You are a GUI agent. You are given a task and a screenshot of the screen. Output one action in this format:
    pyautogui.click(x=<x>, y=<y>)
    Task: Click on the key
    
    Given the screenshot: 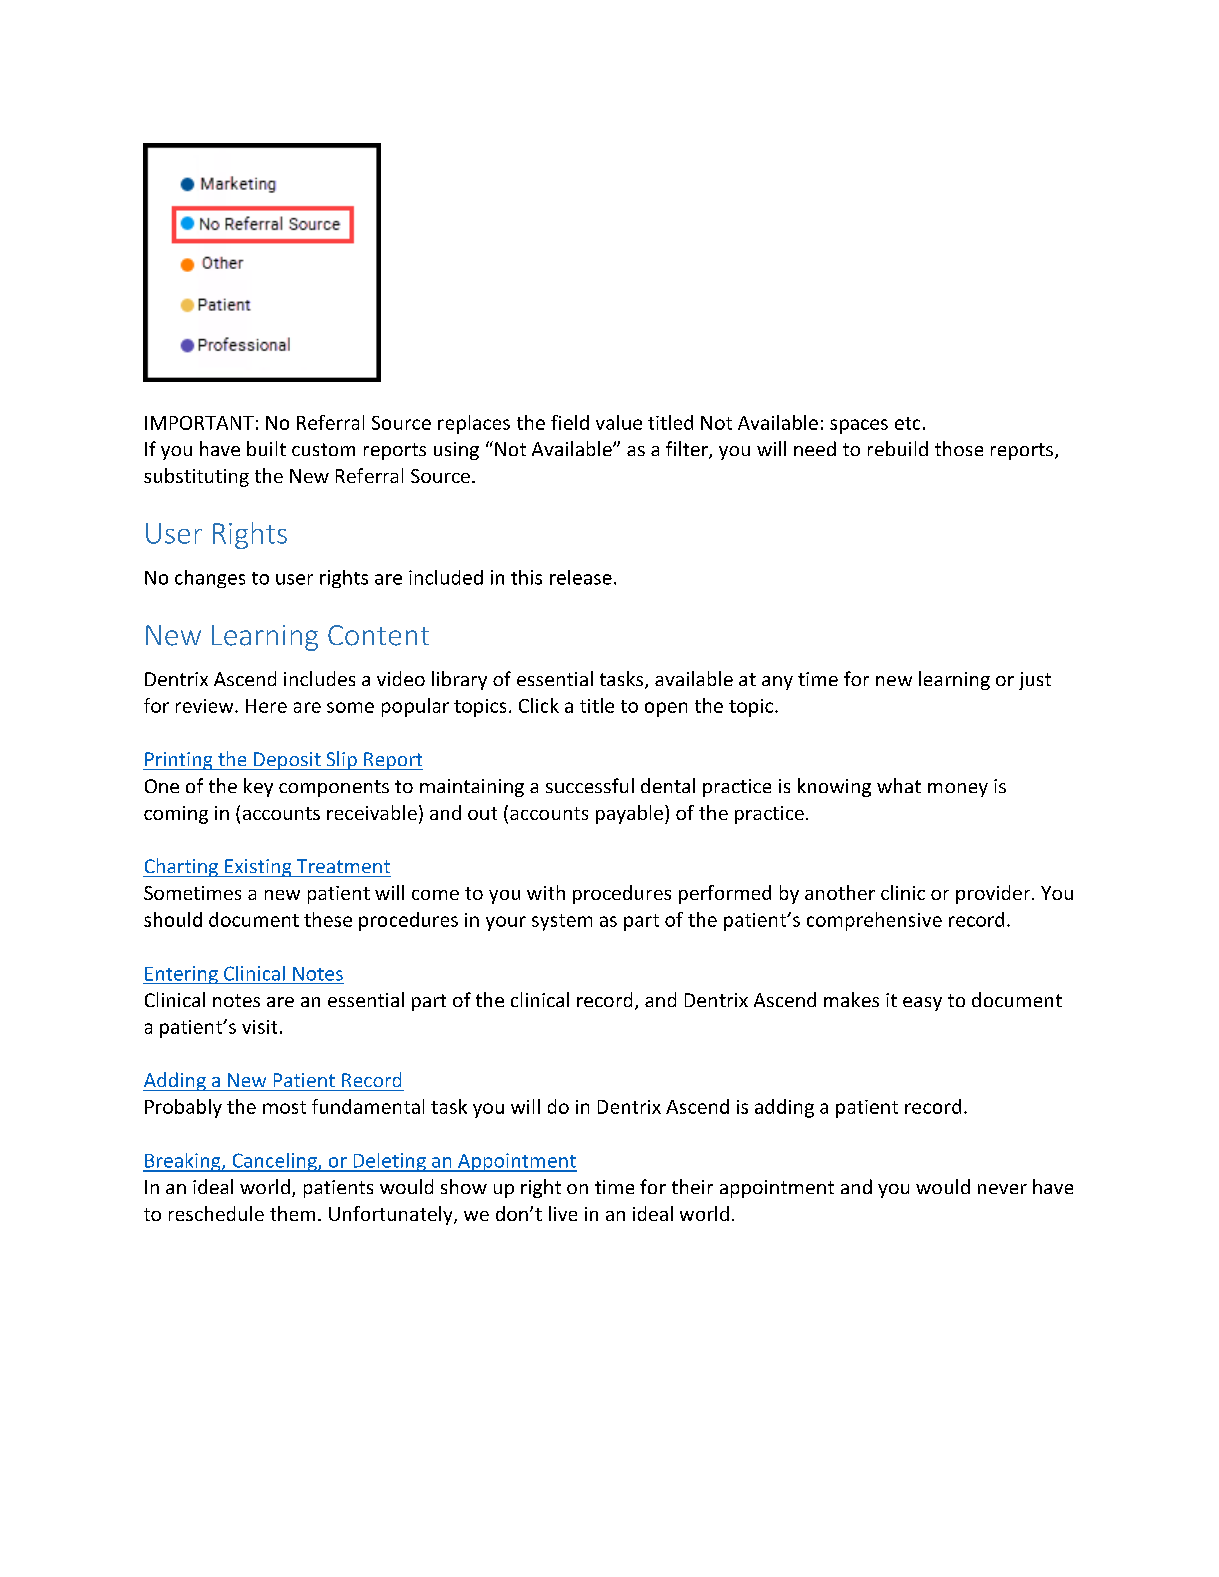 What is the action you would take?
    pyautogui.click(x=258, y=787)
